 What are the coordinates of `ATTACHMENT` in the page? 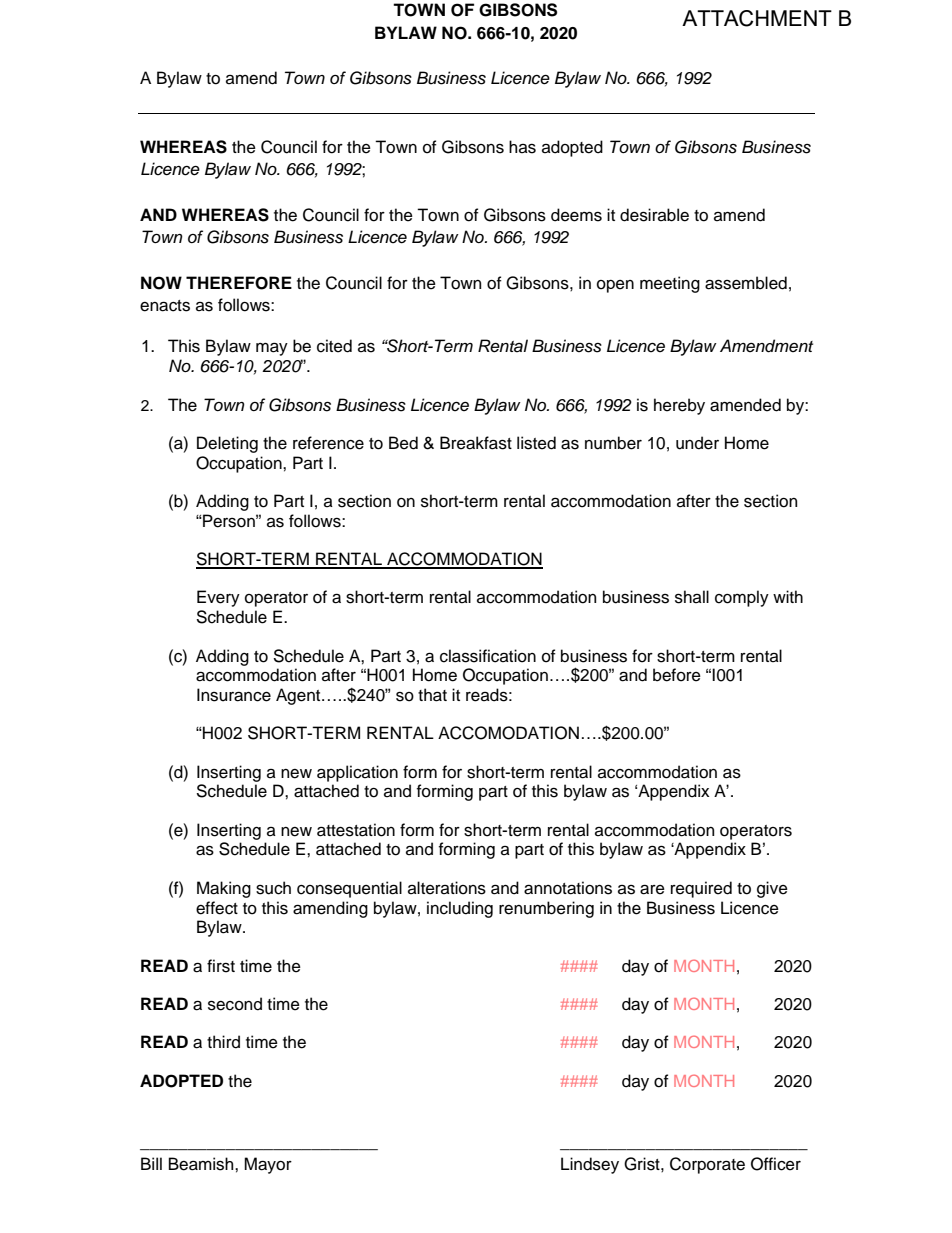 It's located at (757, 18).
